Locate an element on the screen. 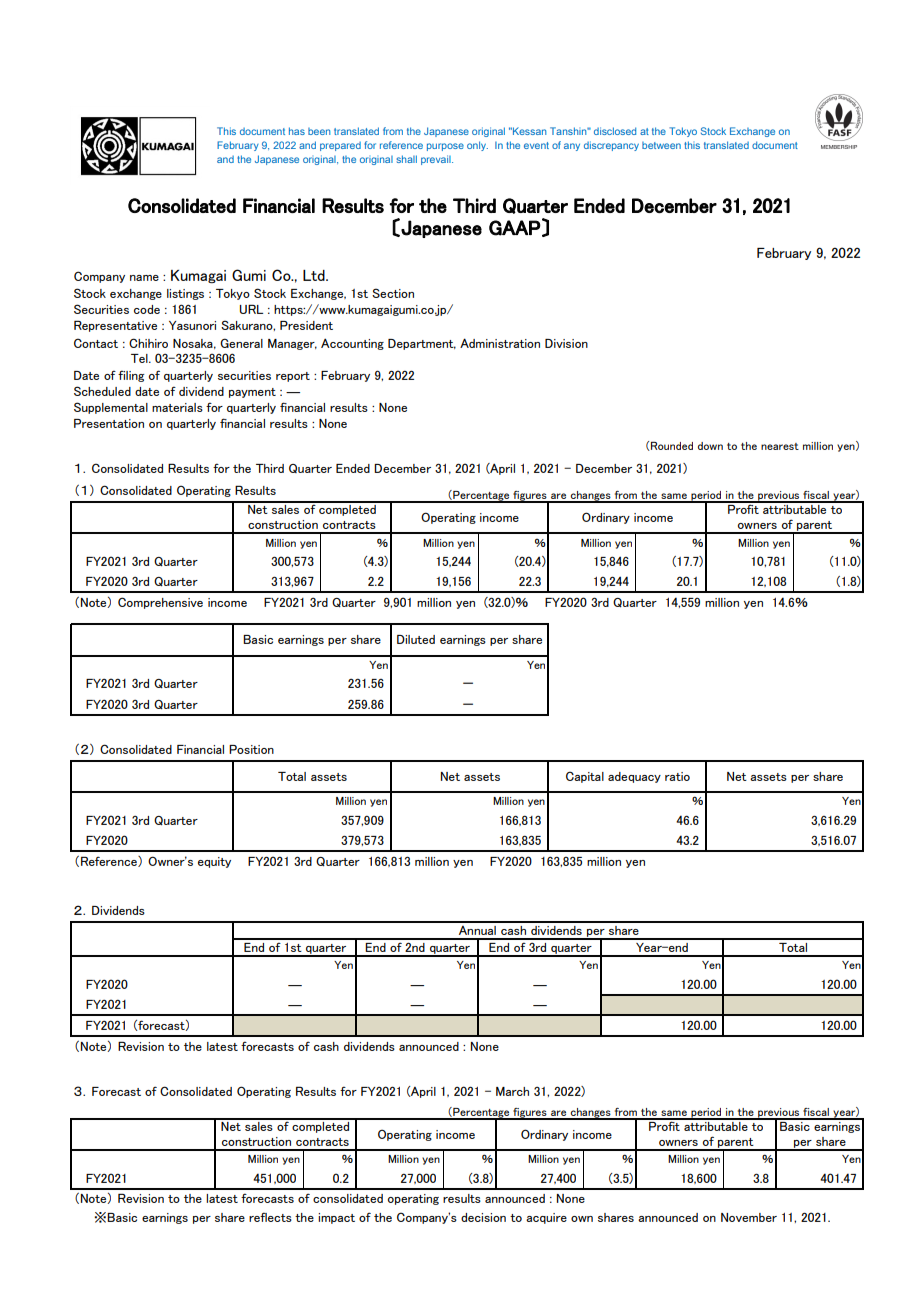 This screenshot has height=1308, width=924. between is located at coordinates (661, 145).
